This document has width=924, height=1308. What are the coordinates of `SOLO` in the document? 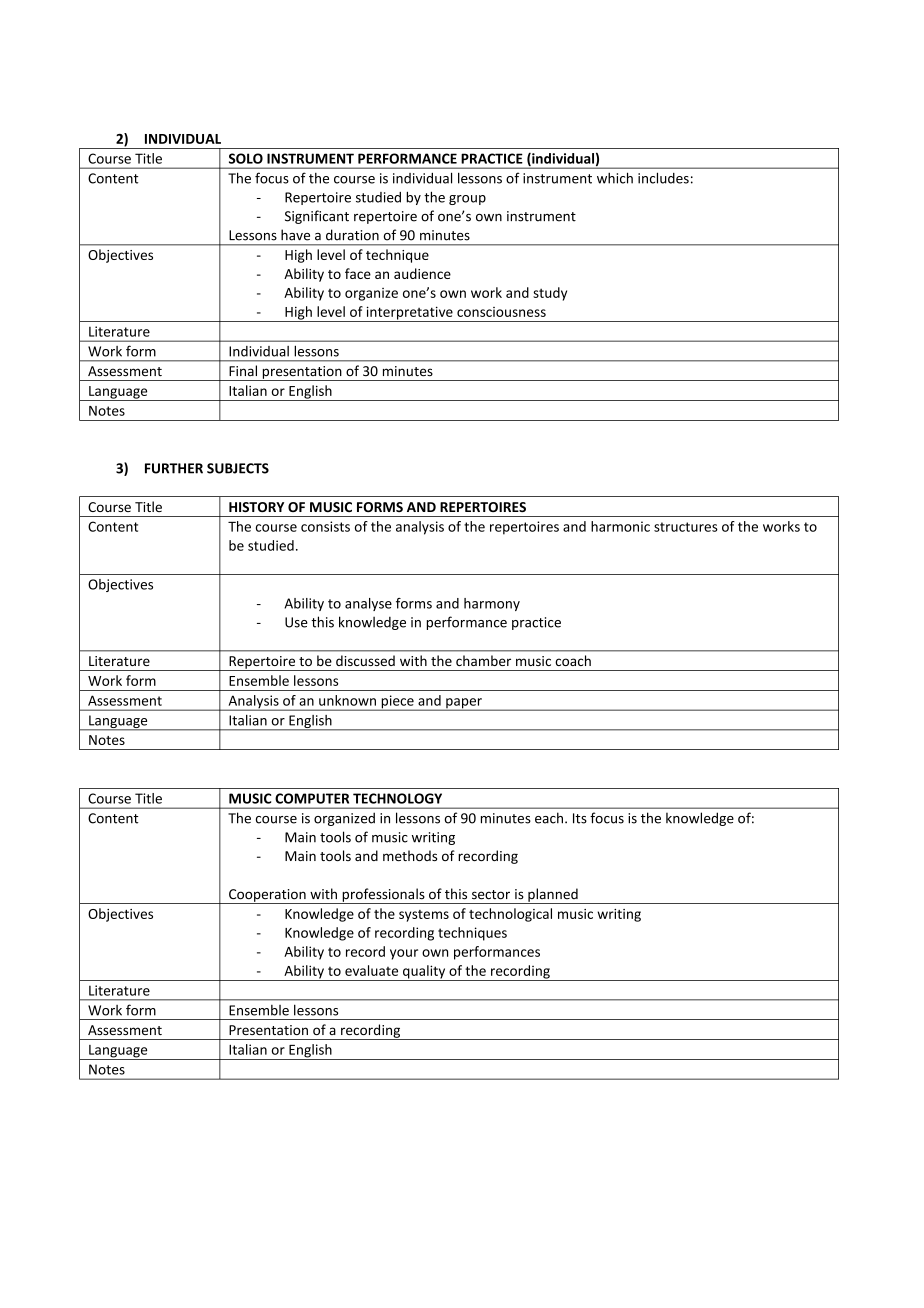 It's located at (246, 158).
